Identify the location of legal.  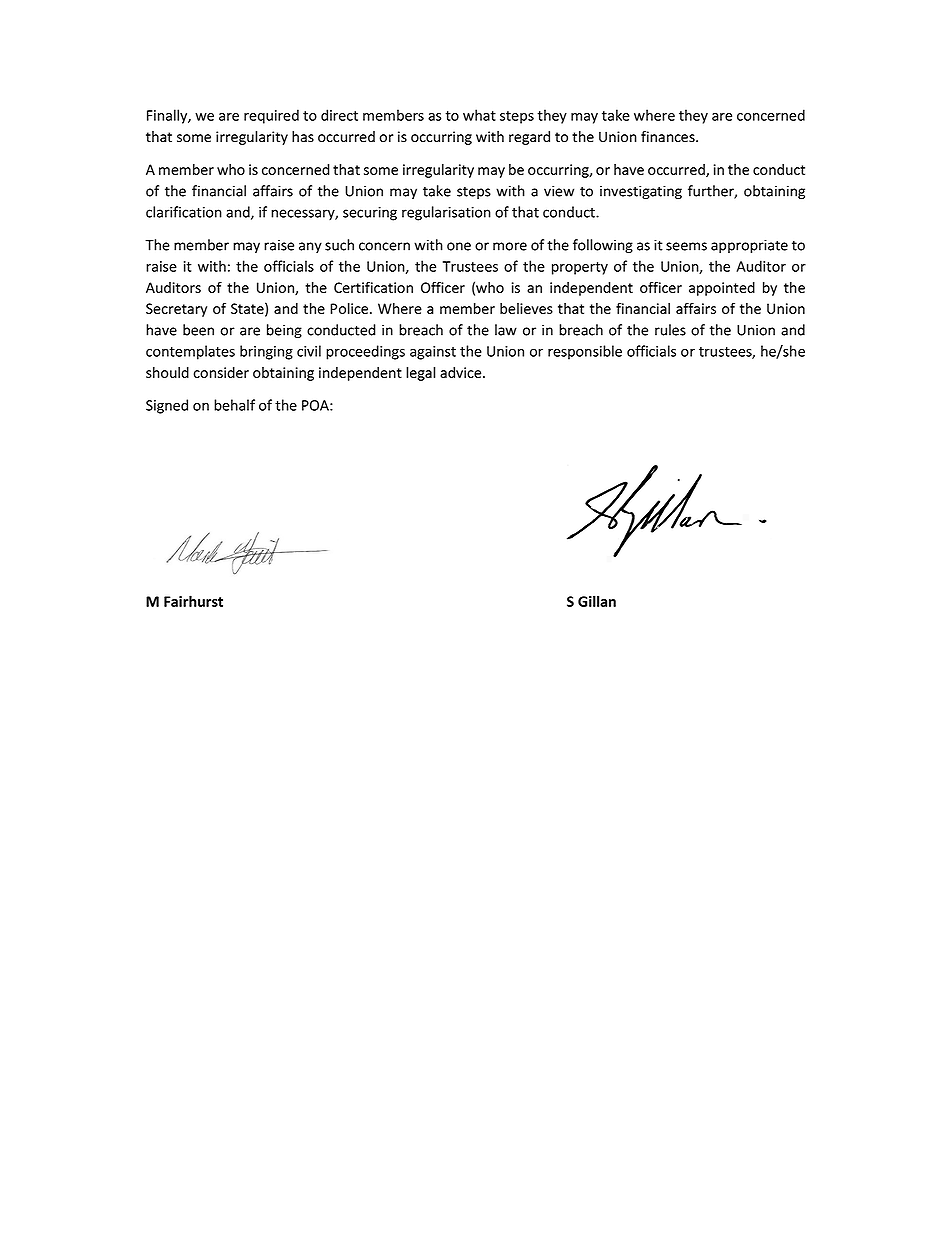
(420, 374).
